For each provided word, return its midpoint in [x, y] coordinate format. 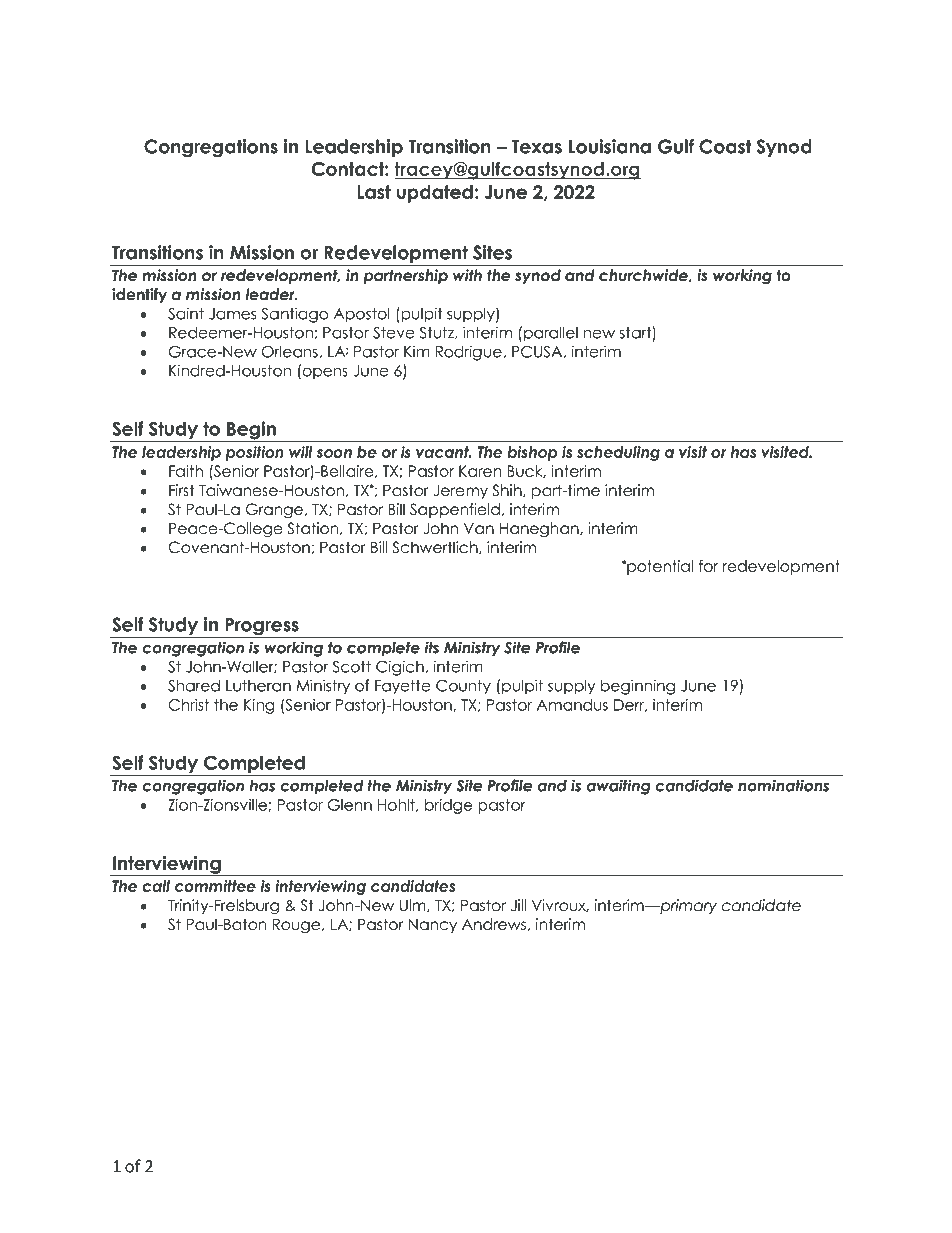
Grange [274, 511]
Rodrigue [470, 353]
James [232, 314]
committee [215, 886]
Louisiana [610, 146]
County [463, 687]
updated [434, 194]
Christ [188, 705]
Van [479, 528]
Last [374, 192]
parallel [551, 334]
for [708, 566]
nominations [783, 785]
